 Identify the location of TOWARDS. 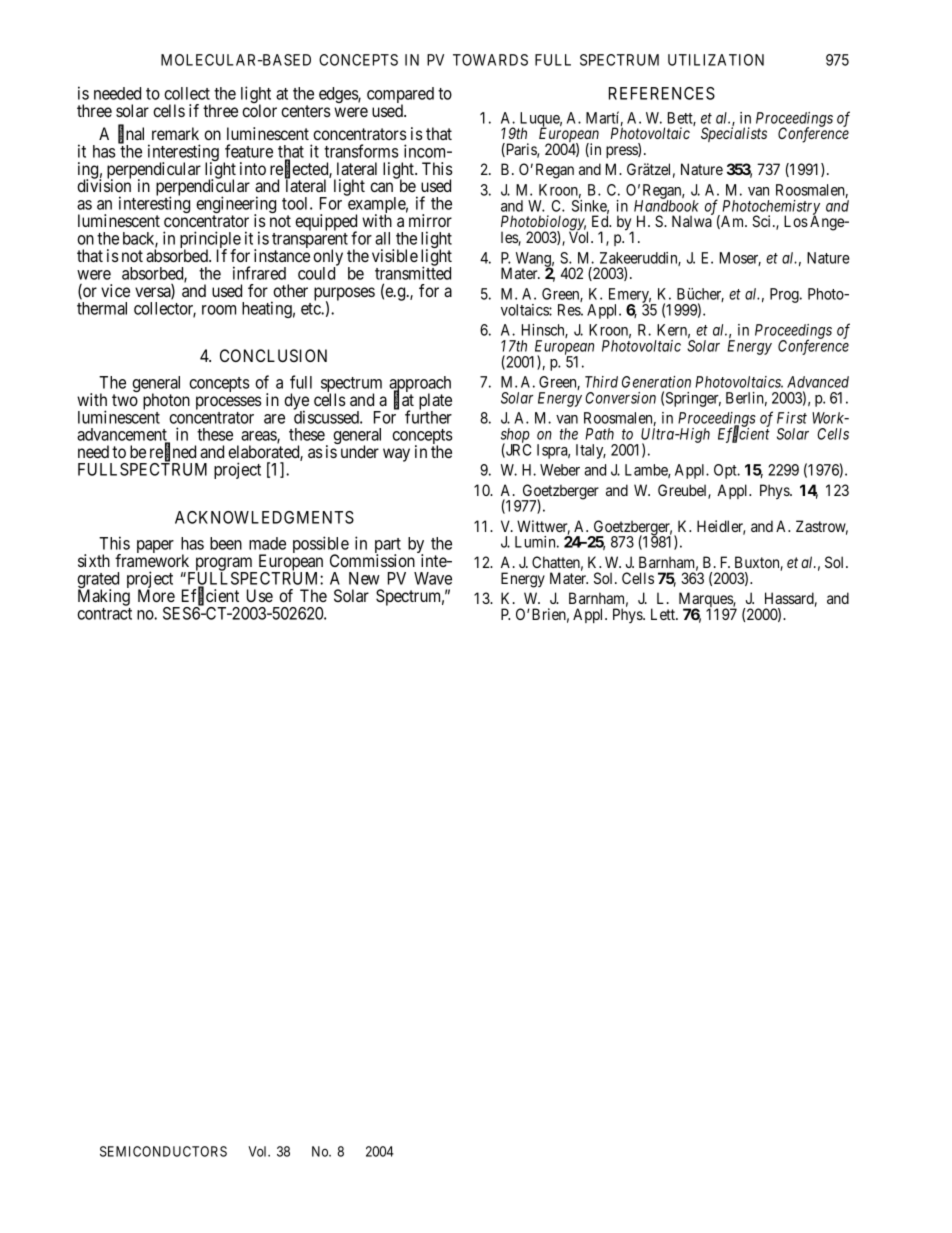
(490, 60).
